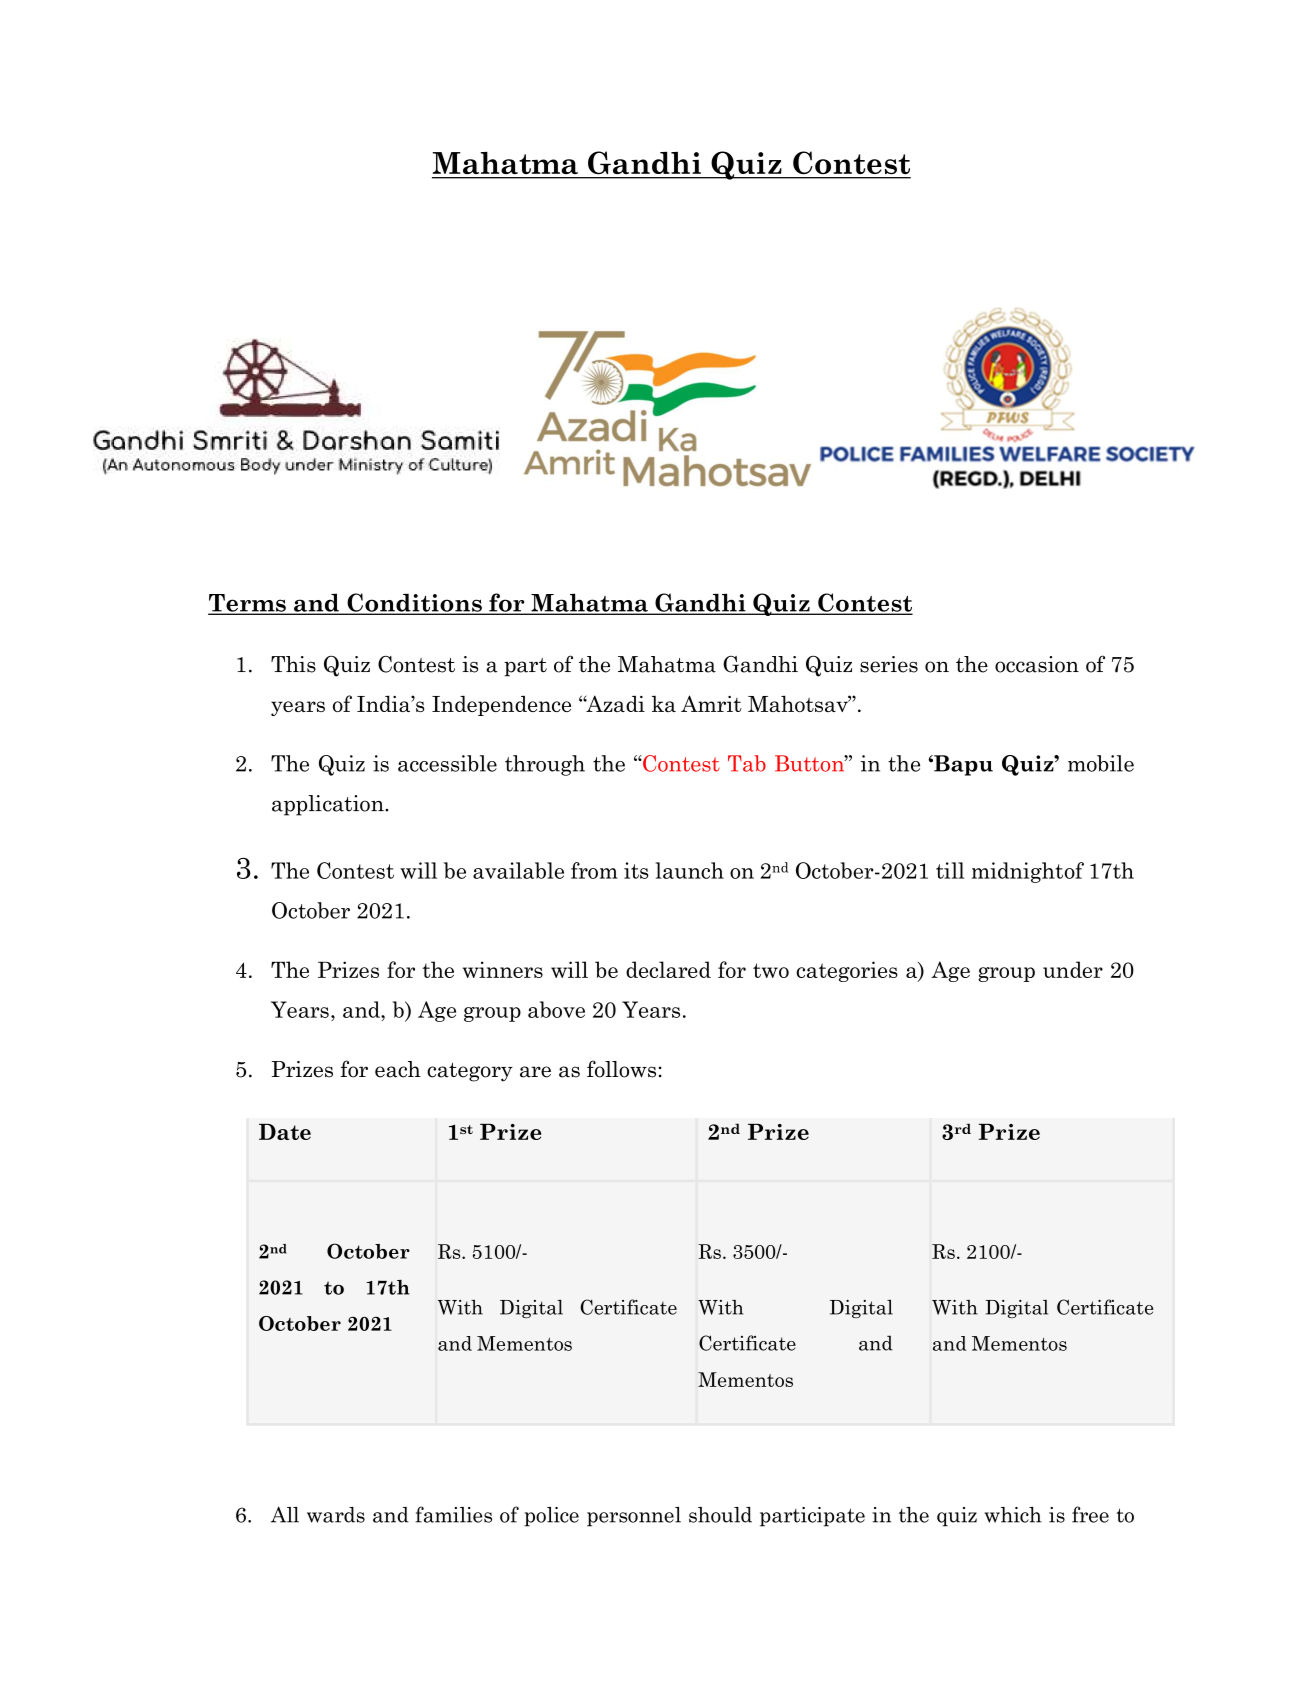 The height and width of the image is (1684, 1301). I want to click on midnight, so click(1017, 872).
